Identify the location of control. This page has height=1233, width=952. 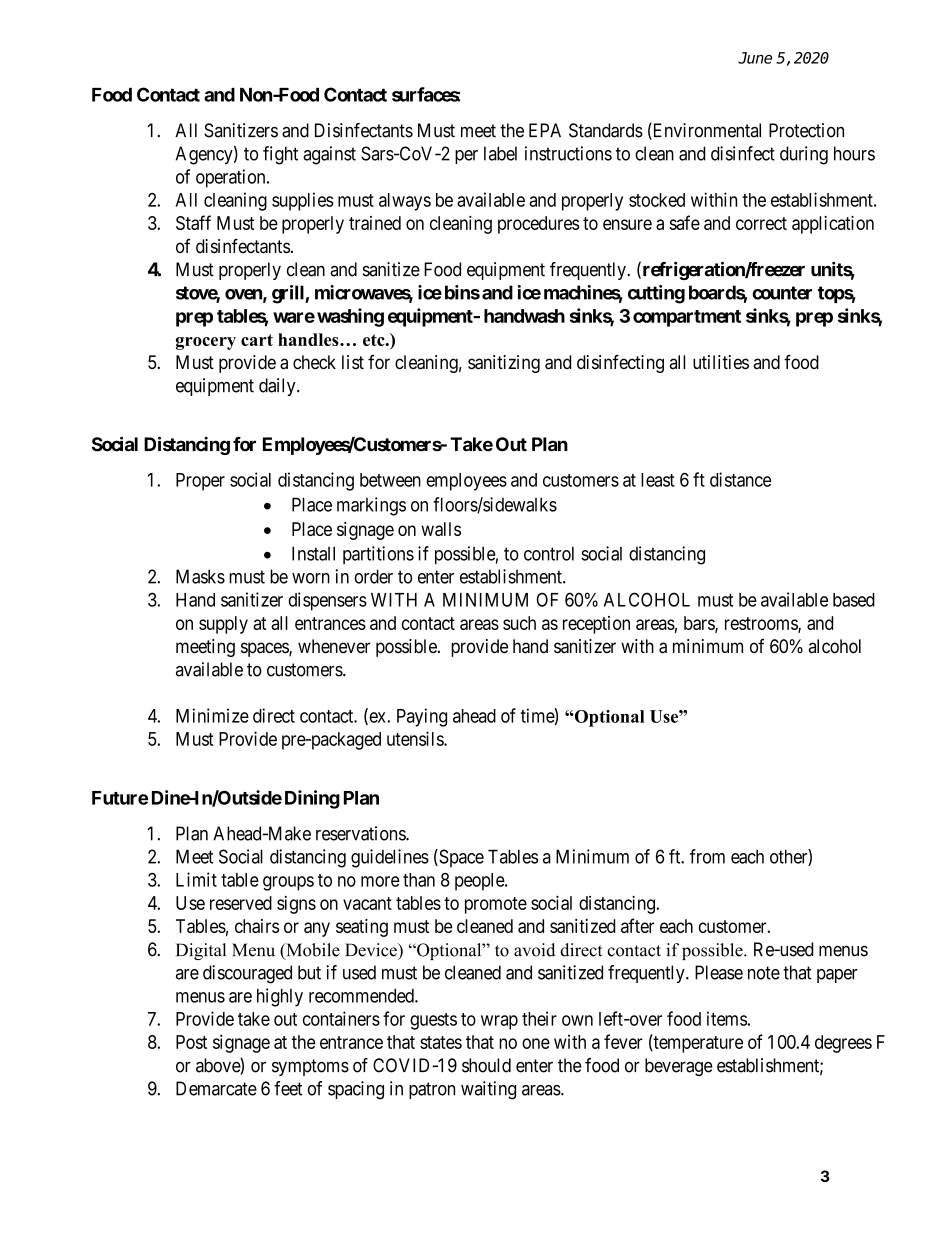
(549, 553).
